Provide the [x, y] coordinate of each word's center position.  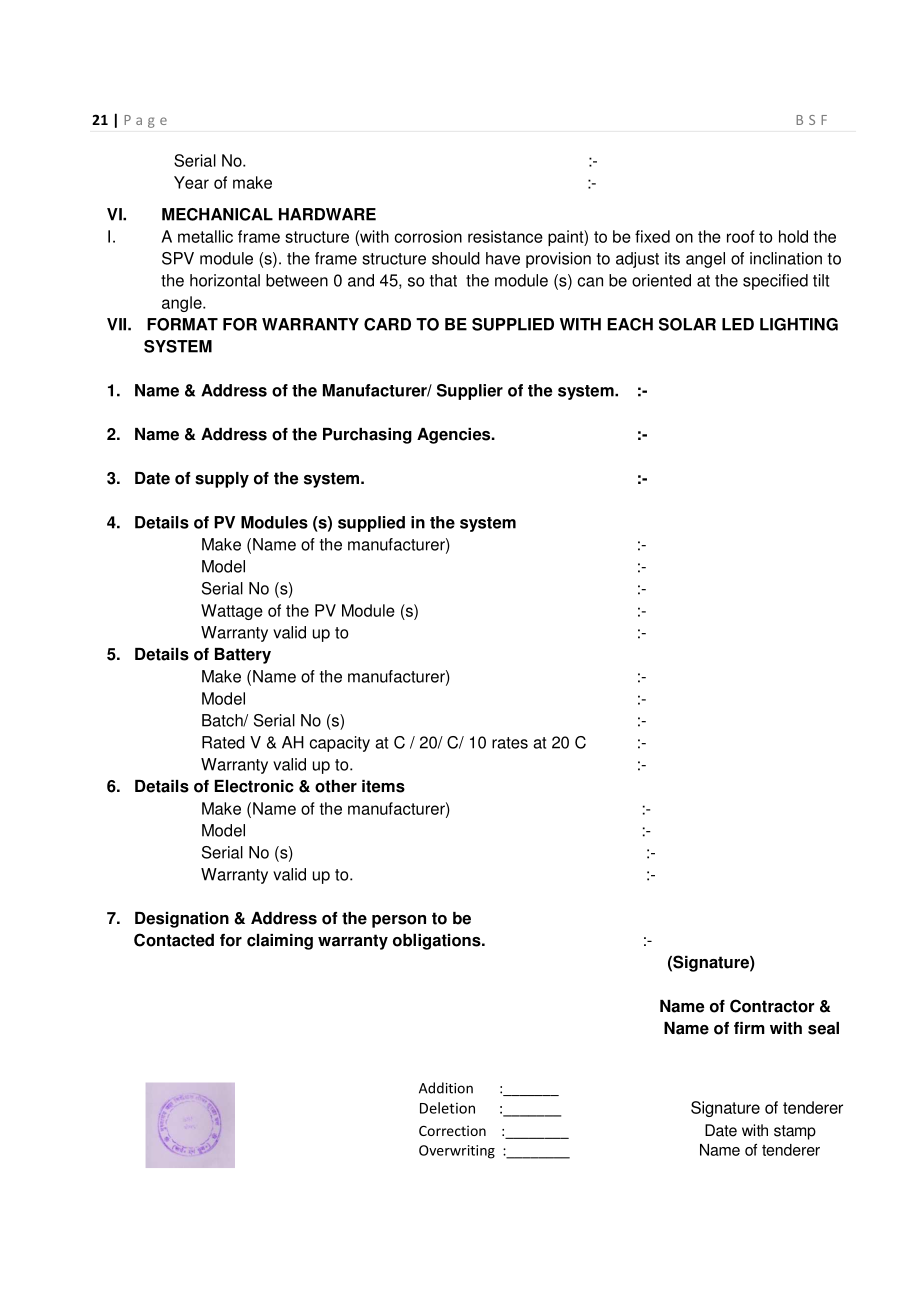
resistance [505, 236]
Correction [452, 1130]
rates [510, 743]
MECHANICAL [217, 214]
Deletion [447, 1108]
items [383, 786]
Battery [243, 656]
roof [741, 236]
